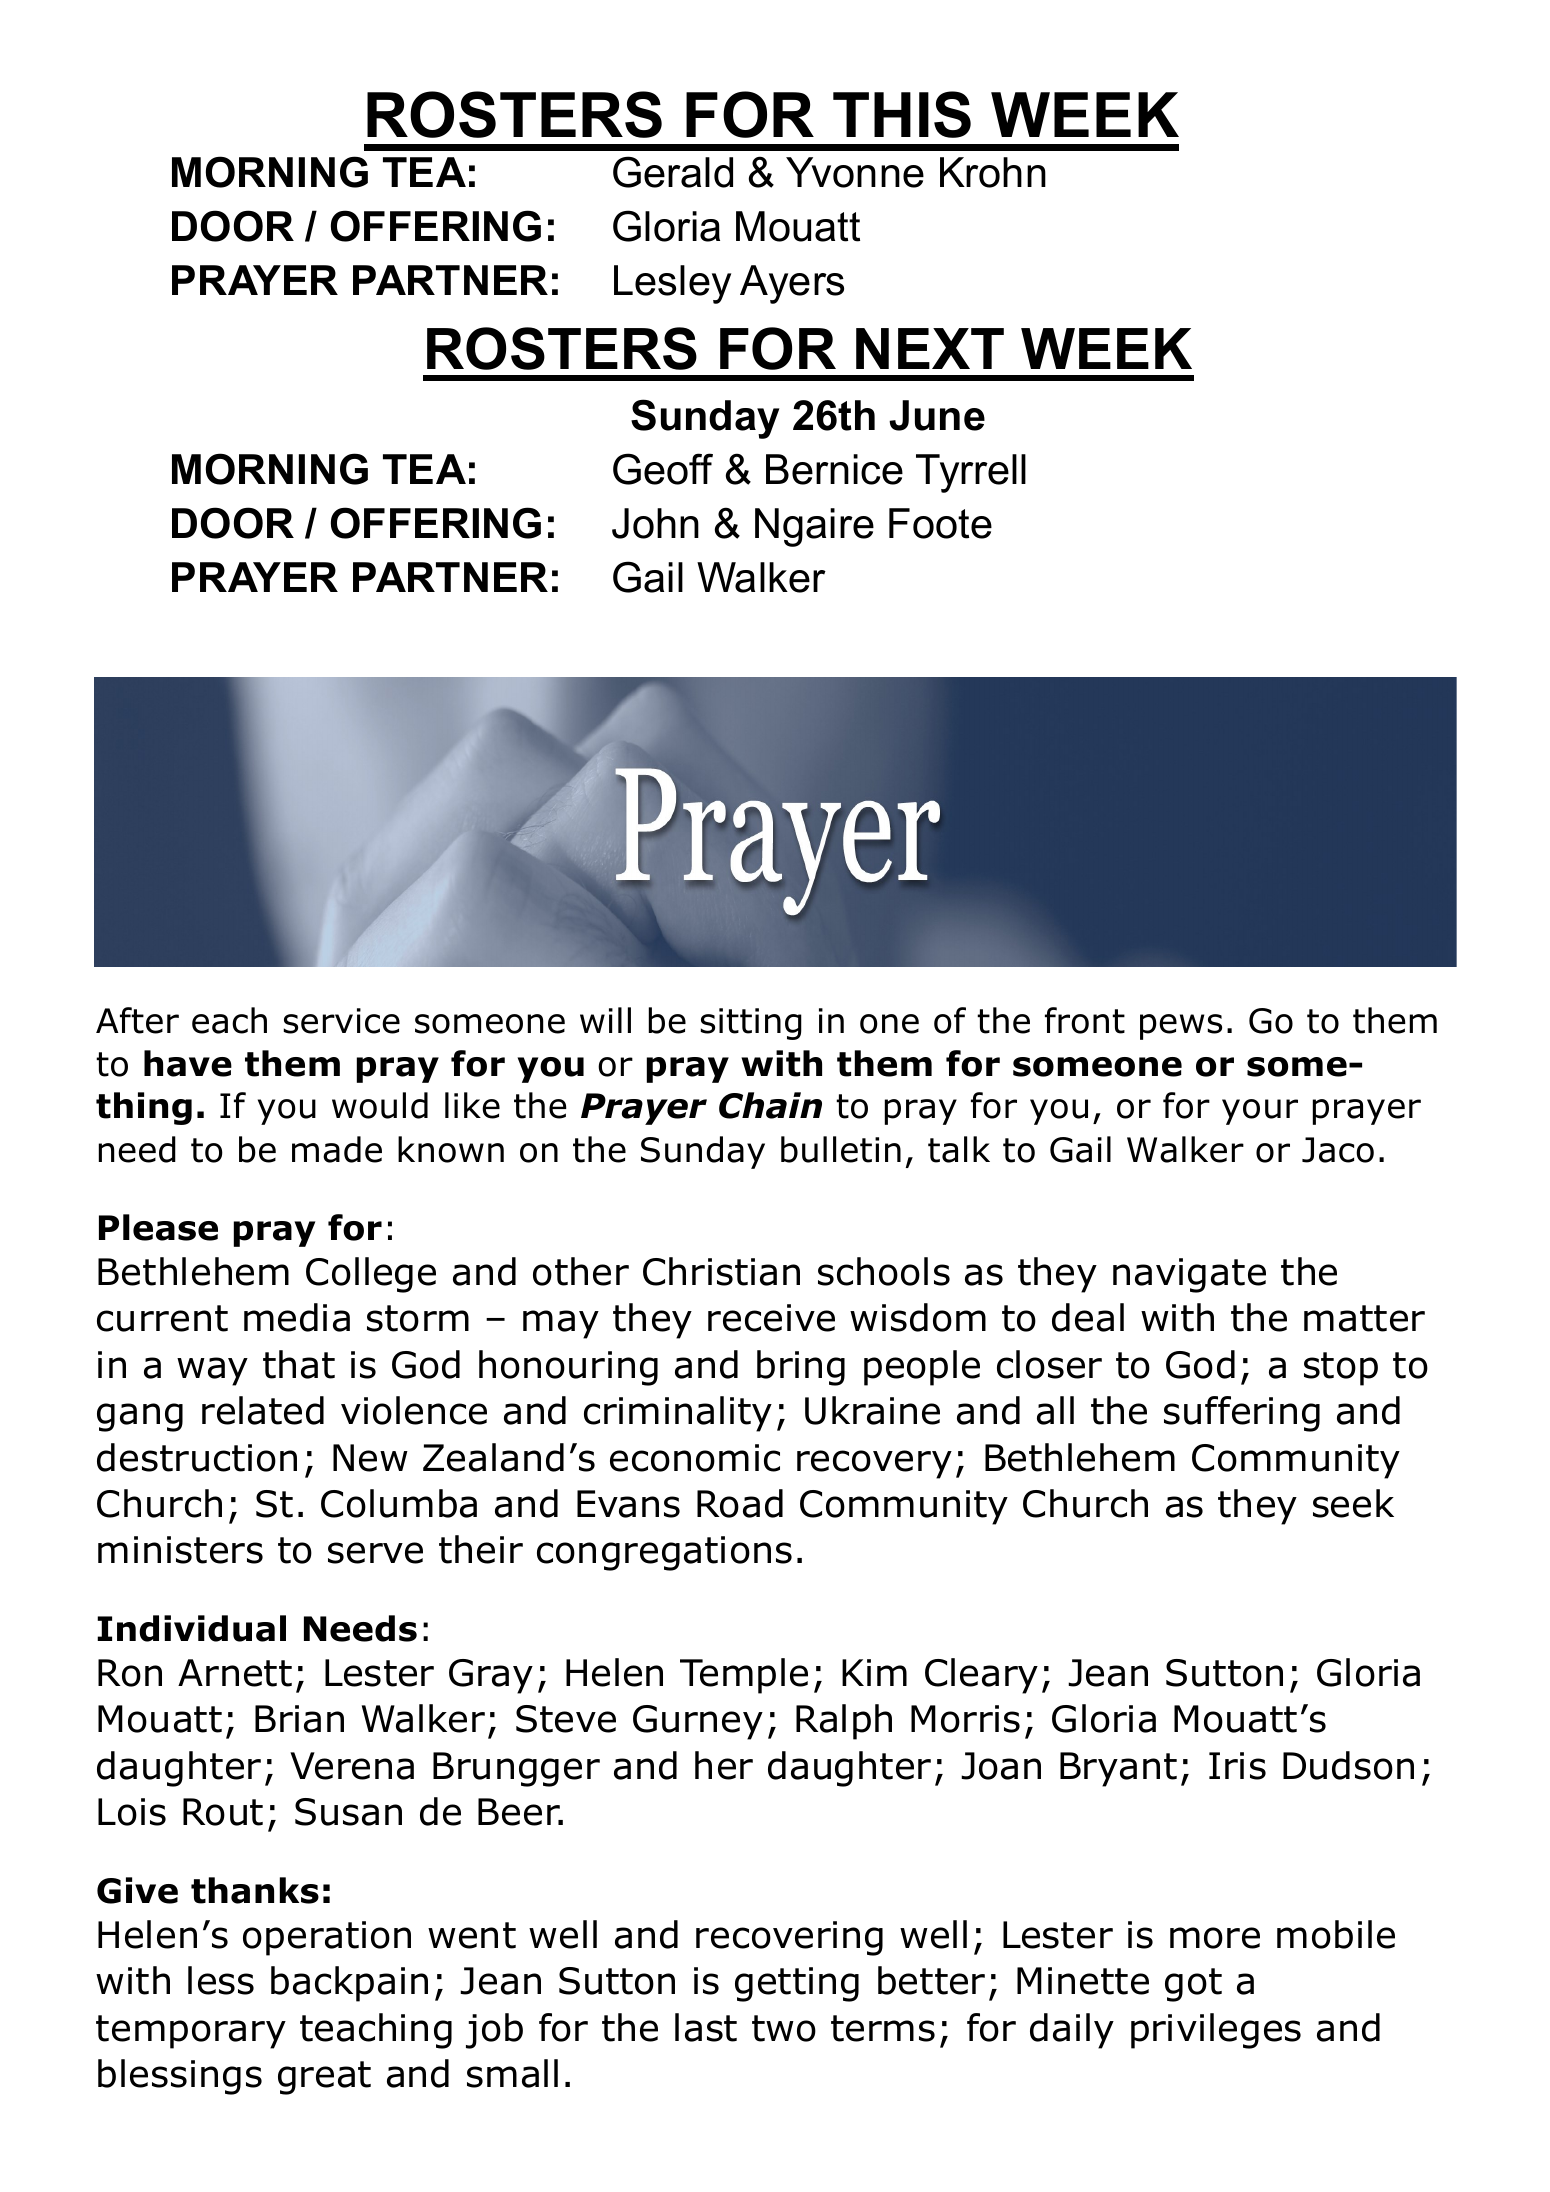  Describe the element at coordinates (1353, 1503) in the image. I see `seek` at that location.
